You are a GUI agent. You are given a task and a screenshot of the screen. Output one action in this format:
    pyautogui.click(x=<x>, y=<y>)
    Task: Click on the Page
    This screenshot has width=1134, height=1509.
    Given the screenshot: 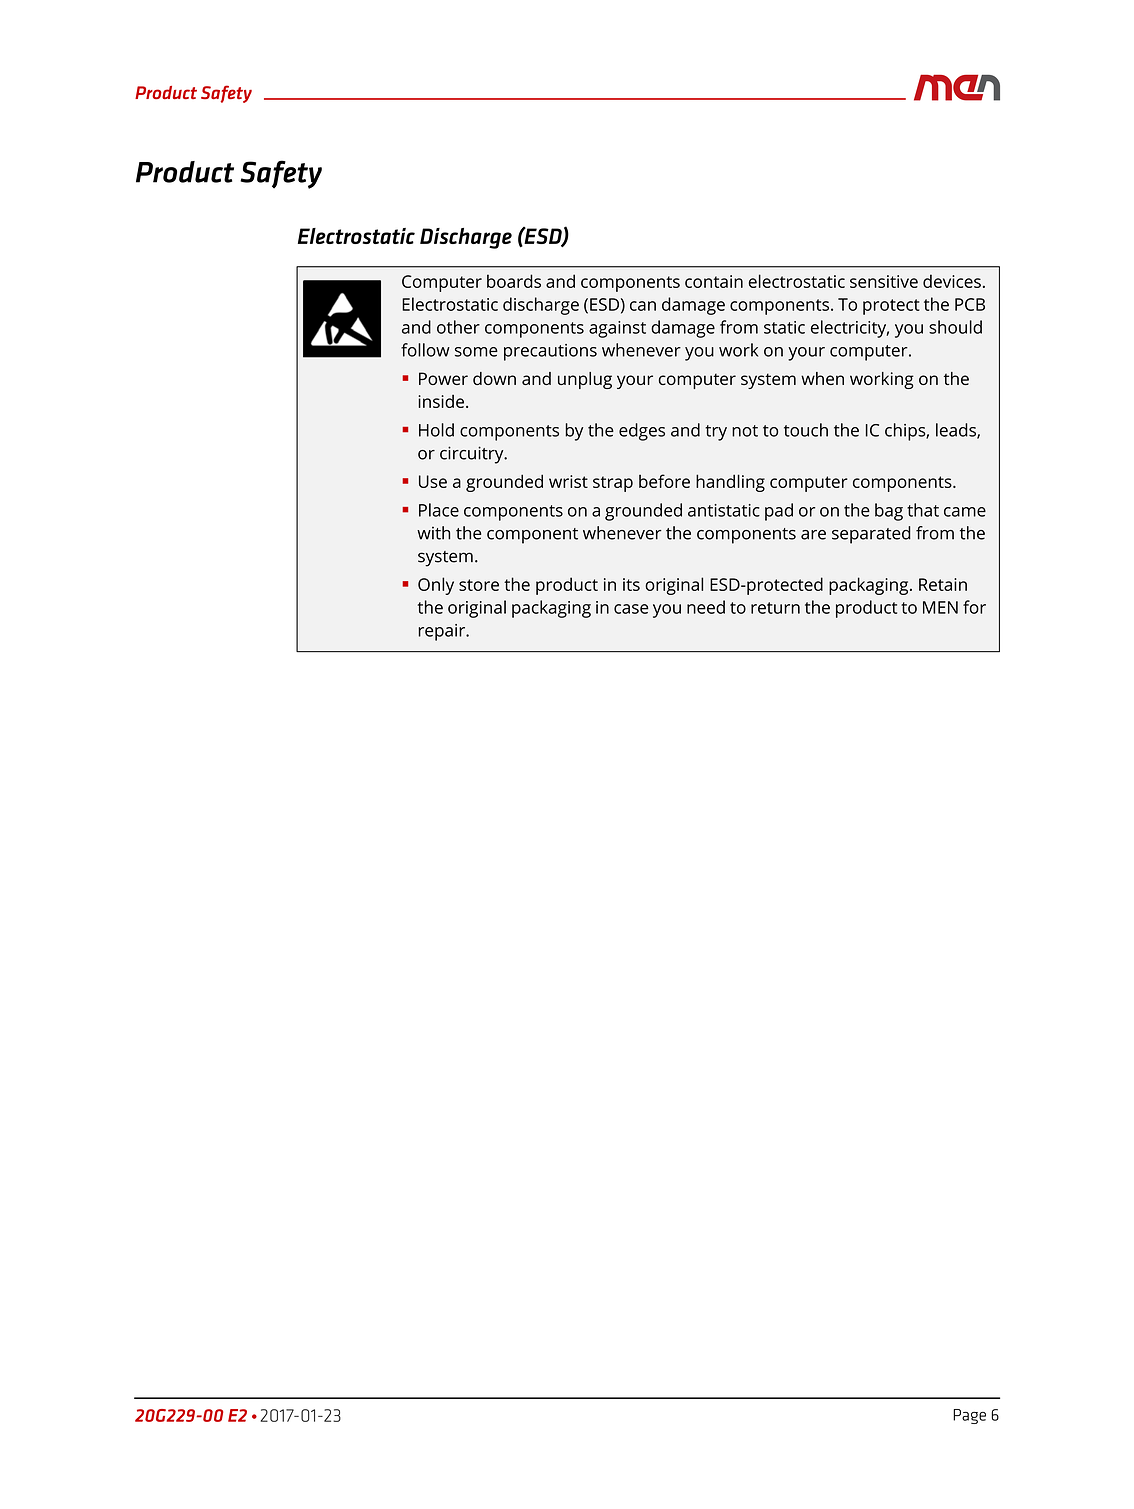 What is the action you would take?
    pyautogui.click(x=969, y=1416)
